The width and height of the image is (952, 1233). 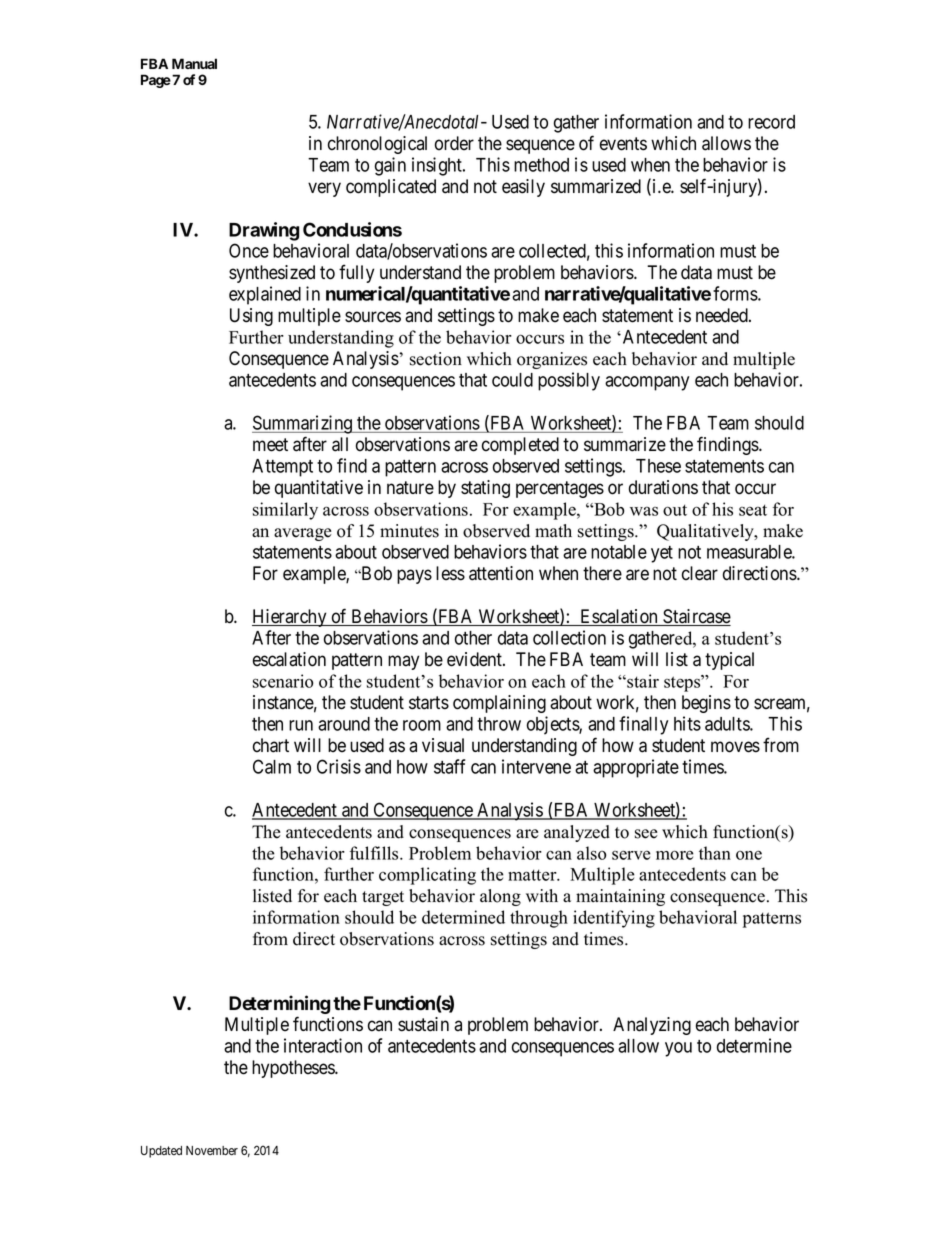 What do you see at coordinates (251, 317) in the image?
I see `Using` at bounding box center [251, 317].
